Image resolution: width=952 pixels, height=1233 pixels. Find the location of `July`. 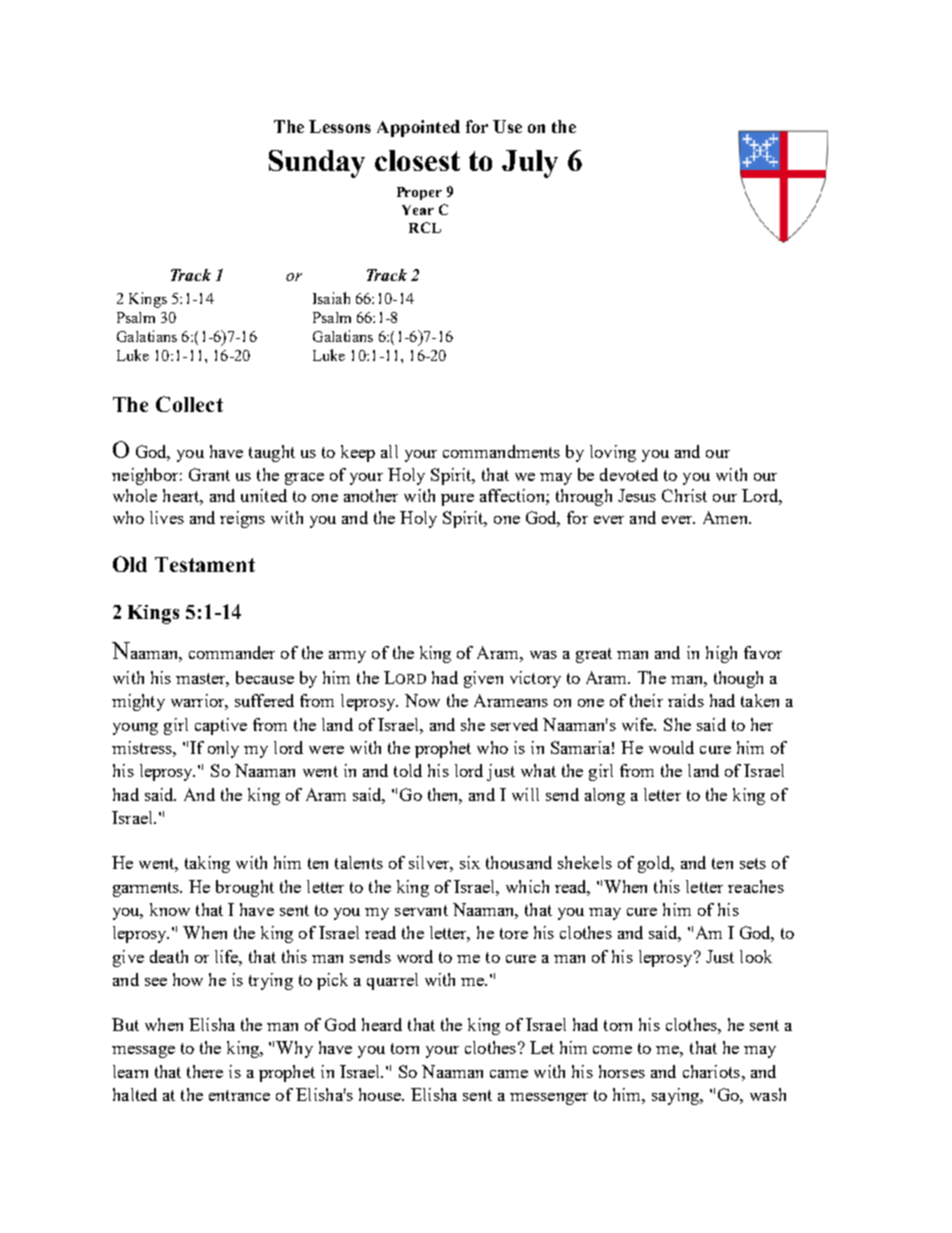

July is located at coordinates (530, 164).
